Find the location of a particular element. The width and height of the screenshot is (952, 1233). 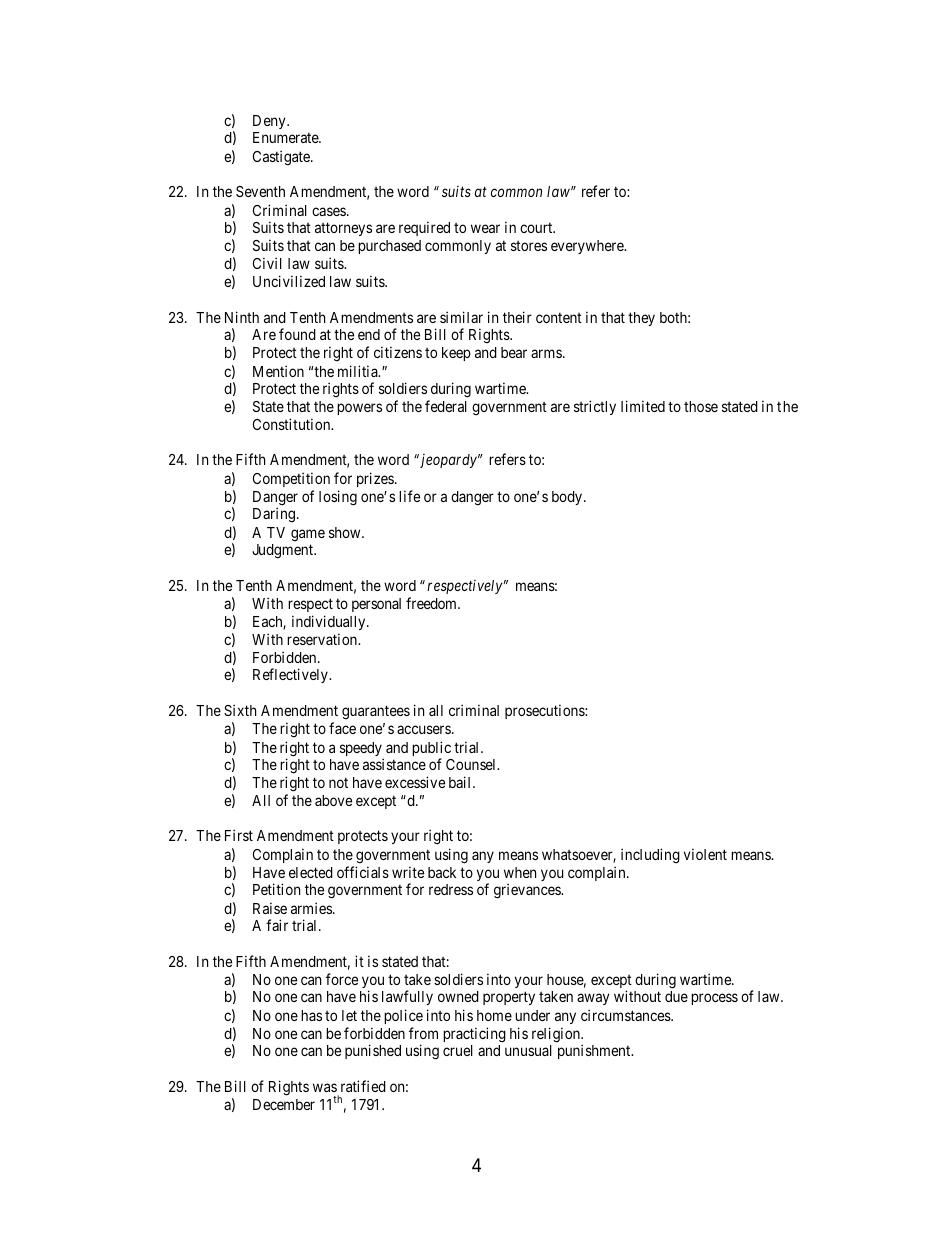

cruel is located at coordinates (458, 1050).
